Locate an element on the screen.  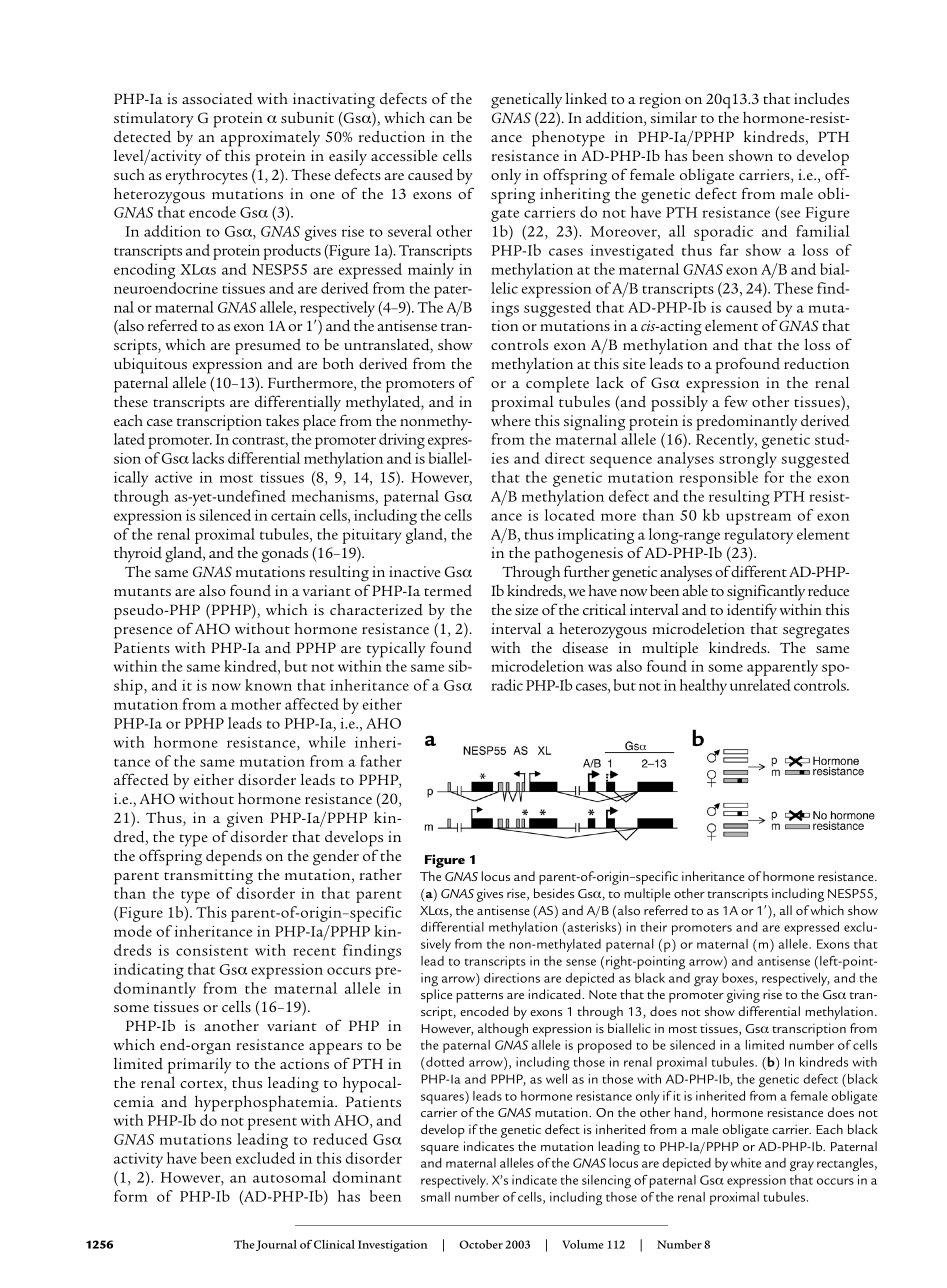
similar is located at coordinates (674, 117).
